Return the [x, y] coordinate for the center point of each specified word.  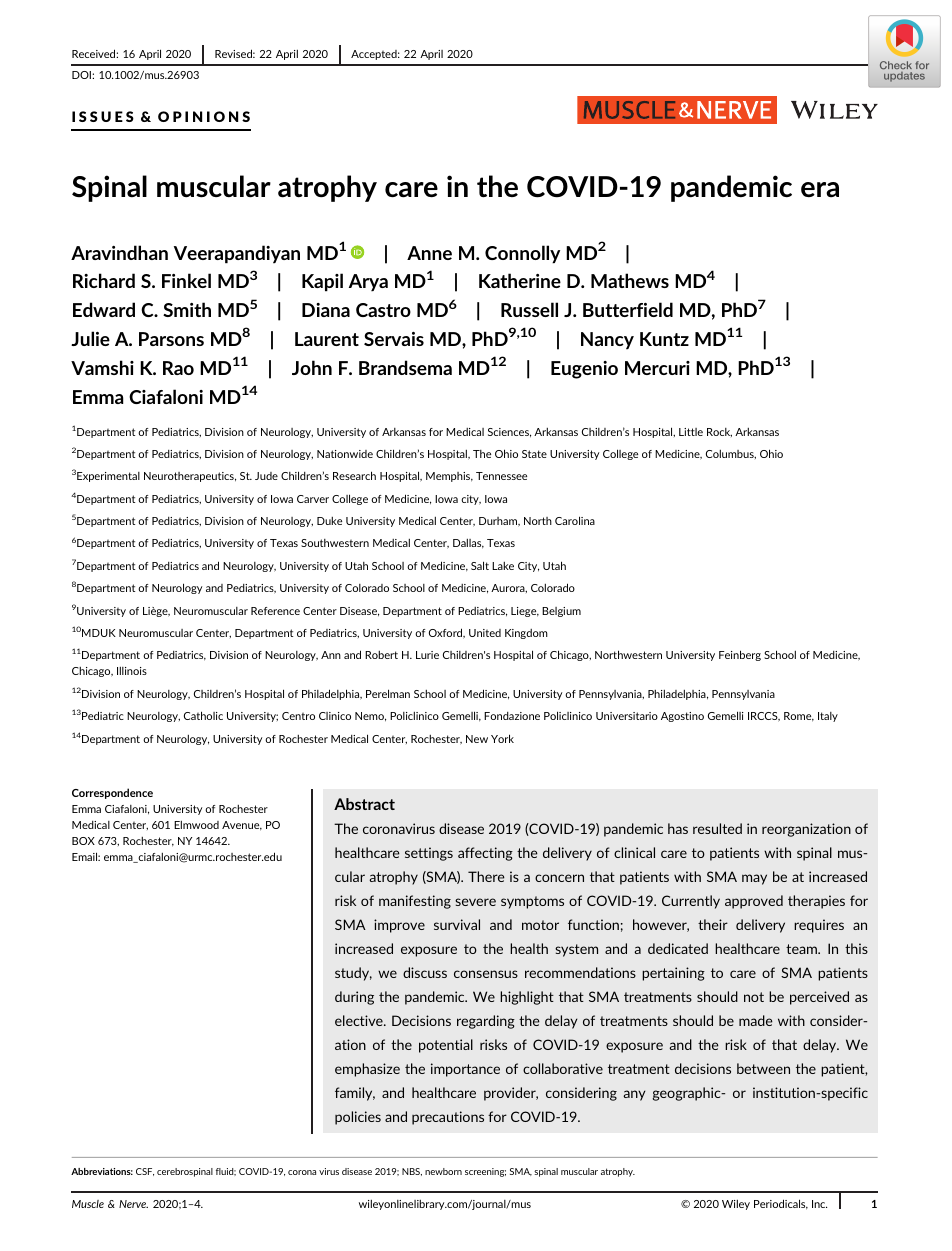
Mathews [630, 280]
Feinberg [740, 655]
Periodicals [781, 1204]
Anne [429, 253]
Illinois [132, 671]
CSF [145, 1172]
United [485, 633]
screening [485, 1172]
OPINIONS [204, 116]
